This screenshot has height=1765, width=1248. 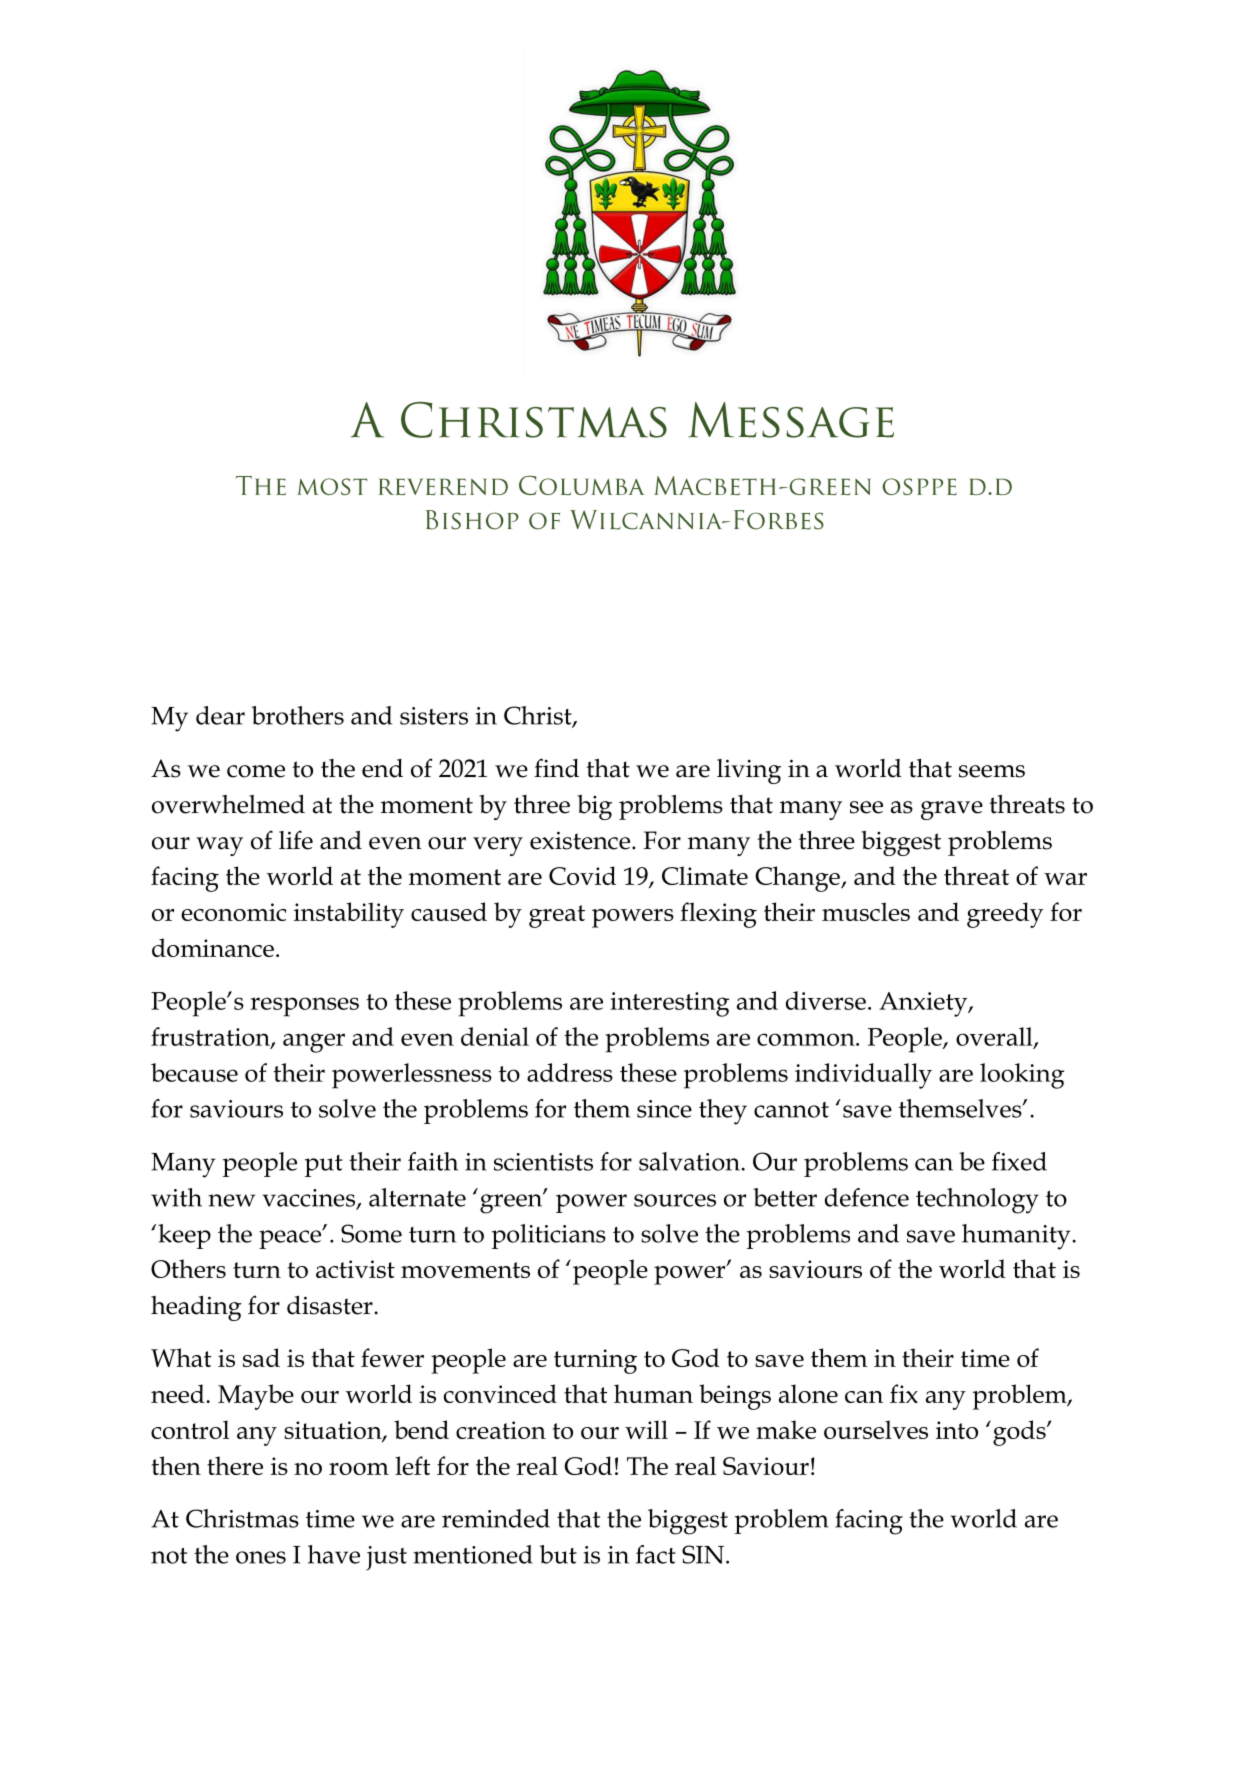 I want to click on find, so click(x=556, y=768).
